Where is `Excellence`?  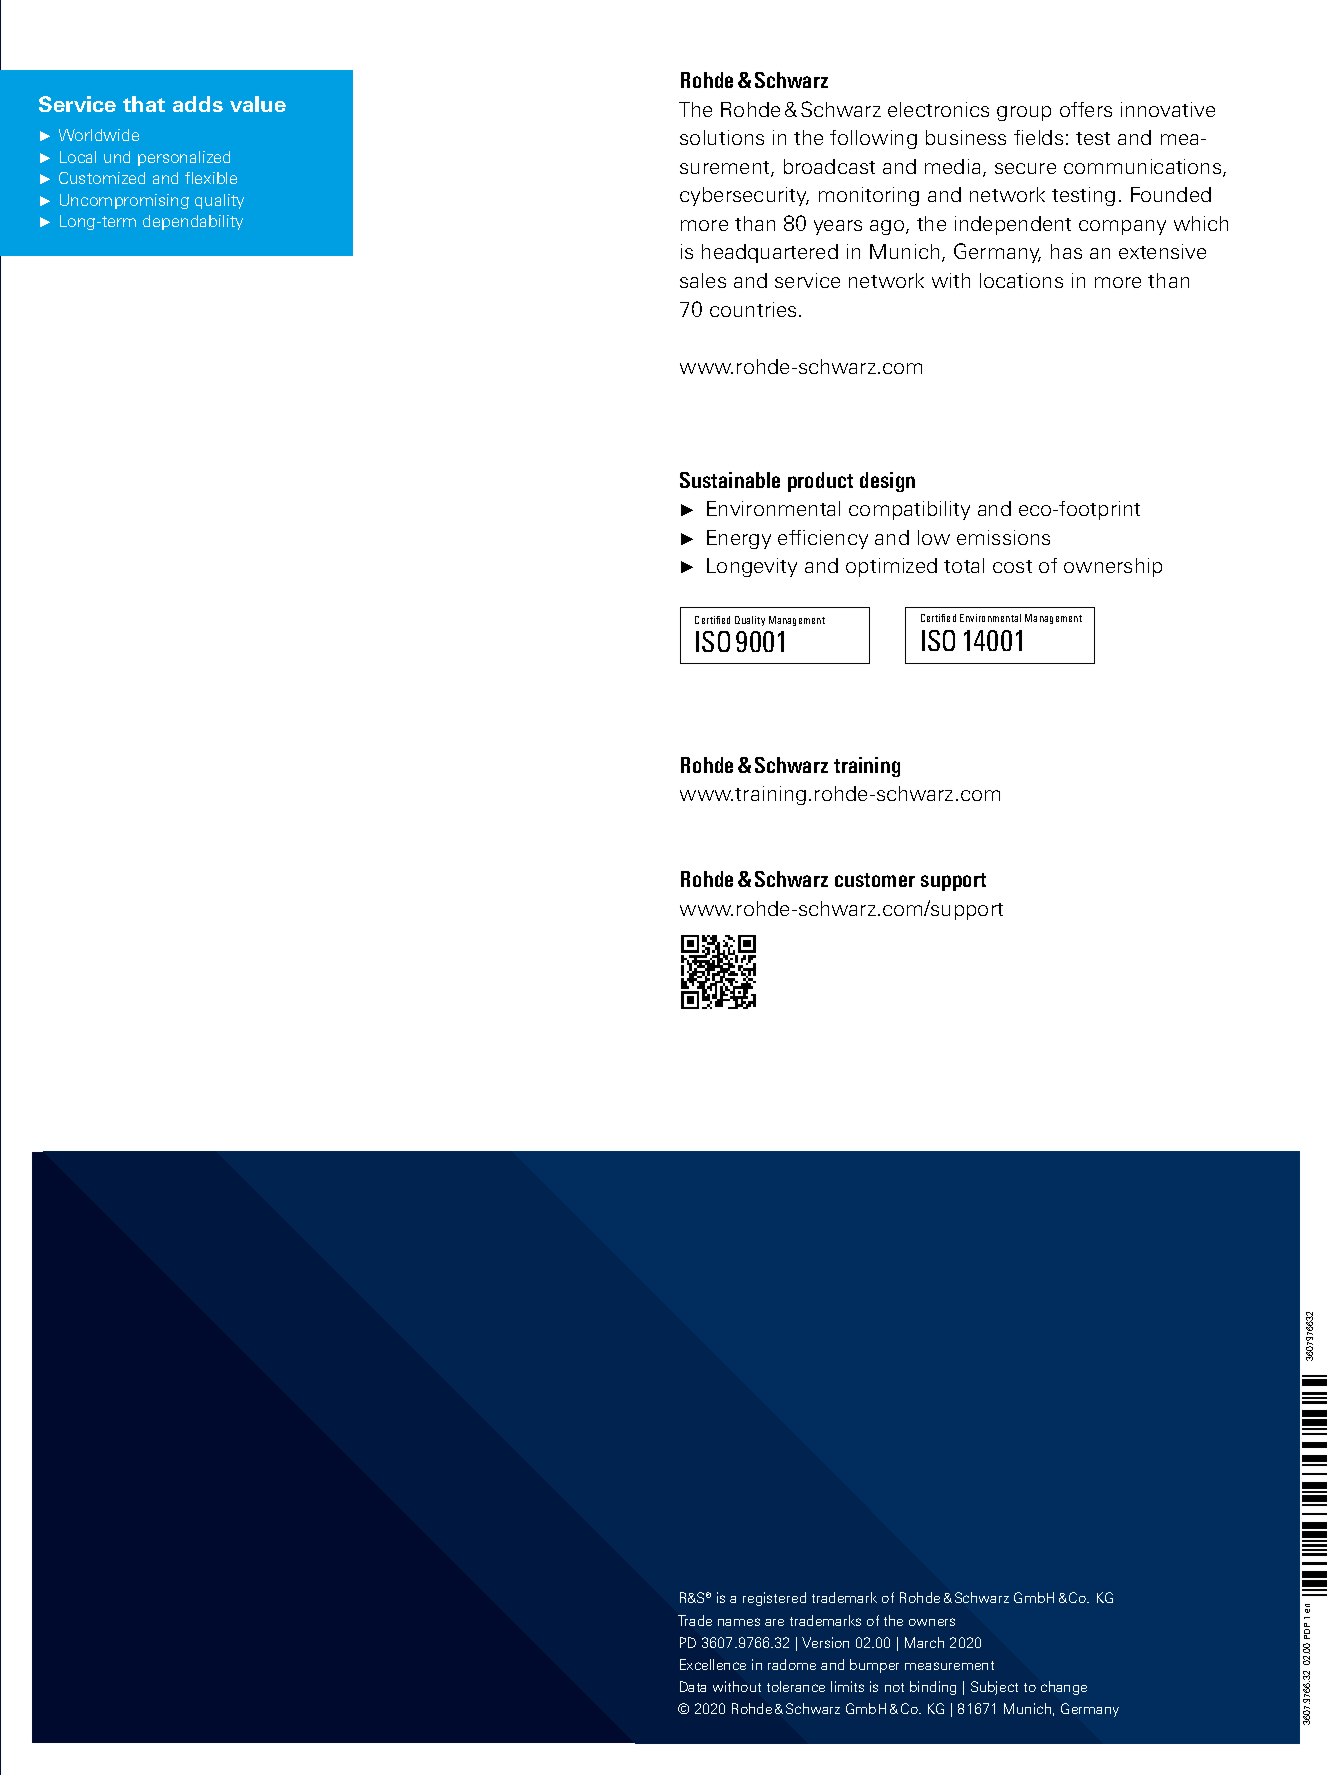 Excellence is located at coordinates (713, 1664).
